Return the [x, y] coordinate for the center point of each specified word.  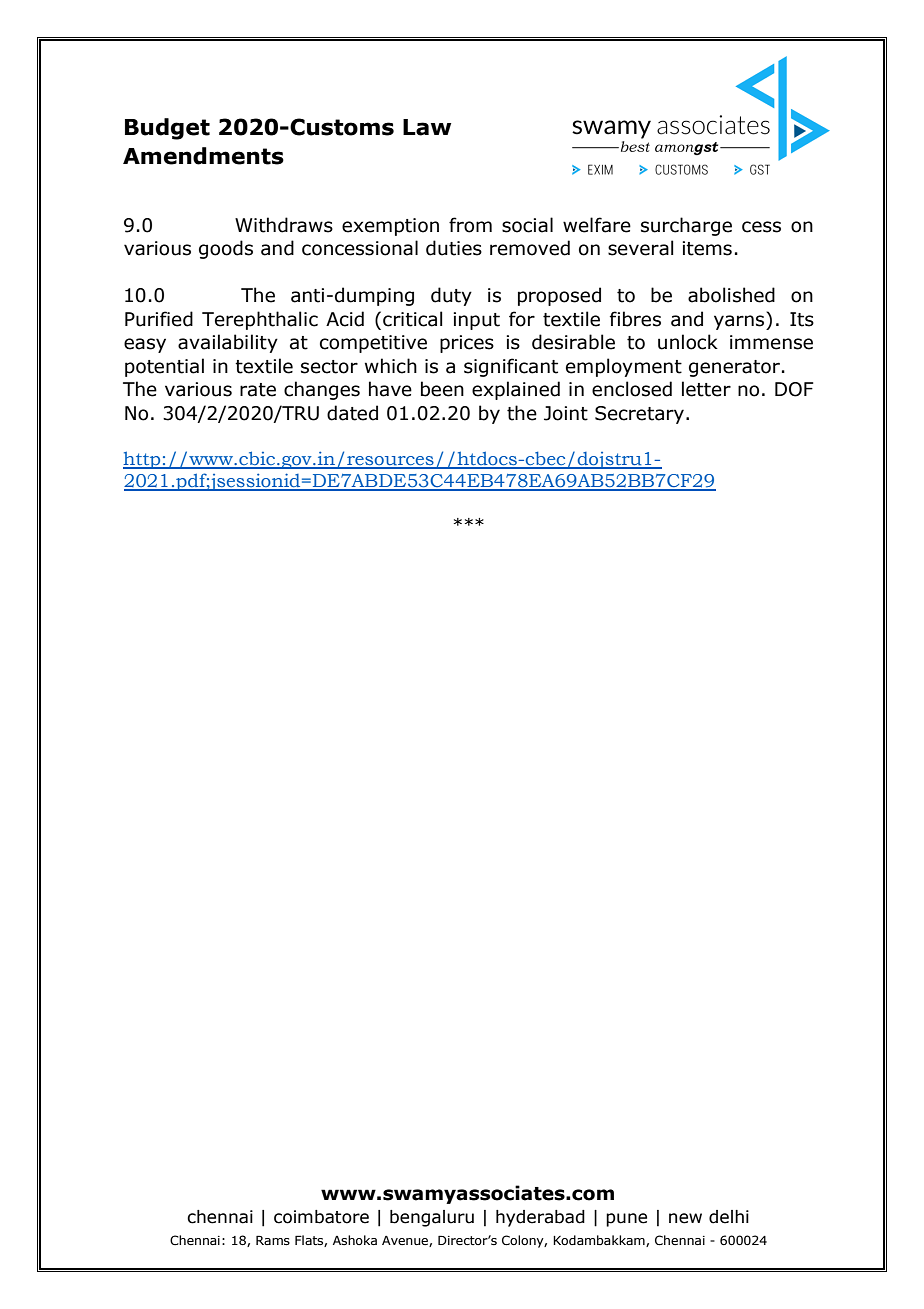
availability [228, 343]
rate [258, 390]
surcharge [686, 226]
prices [467, 344]
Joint [566, 413]
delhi [729, 1217]
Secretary [641, 415]
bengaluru [432, 1218]
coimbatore [321, 1217]
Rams [273, 1240]
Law [427, 127]
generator [734, 368]
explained [516, 390]
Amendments [203, 156]
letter [706, 389]
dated [352, 413]
